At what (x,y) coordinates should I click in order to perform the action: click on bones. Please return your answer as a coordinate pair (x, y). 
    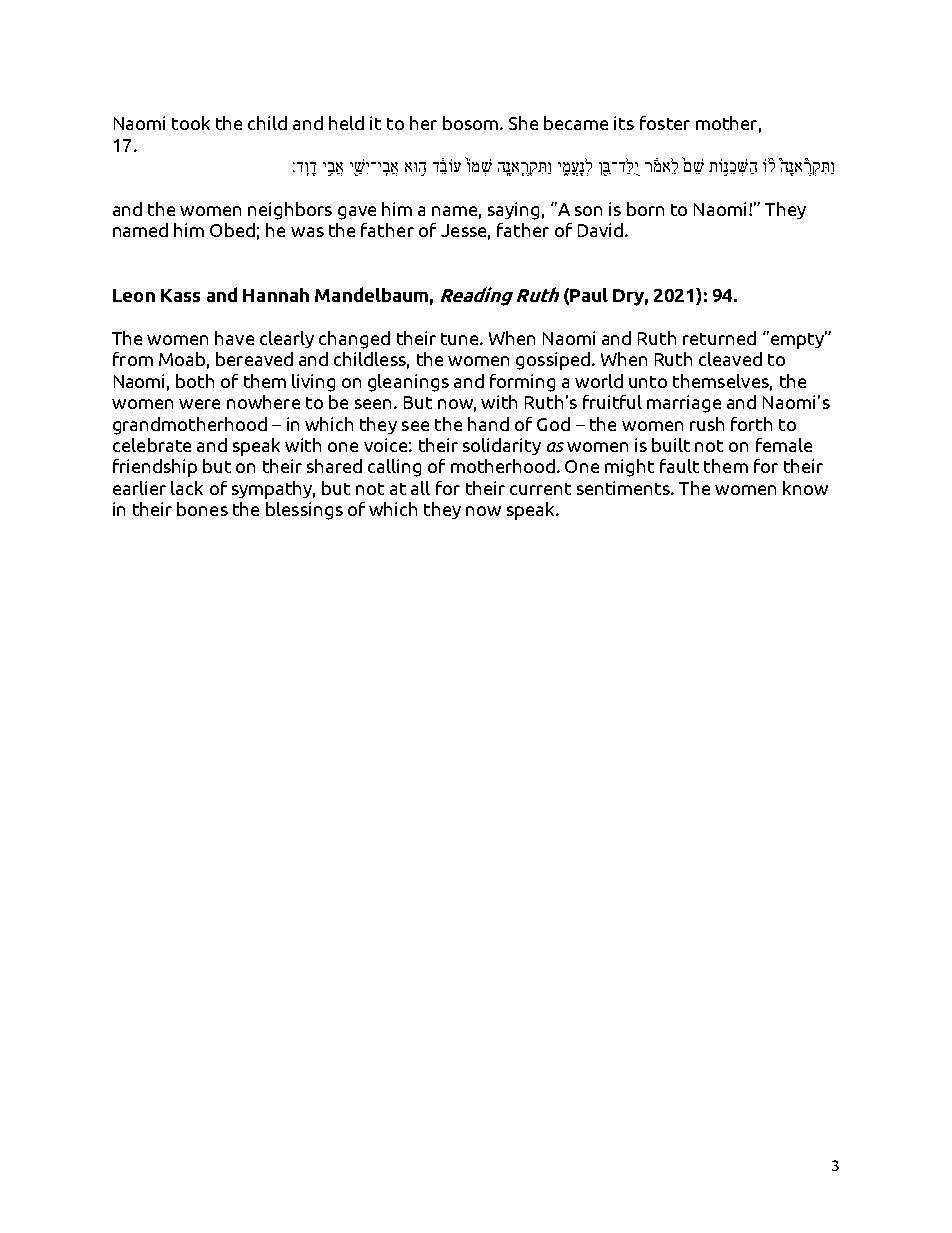
    Looking at the image, I should click on (202, 509).
